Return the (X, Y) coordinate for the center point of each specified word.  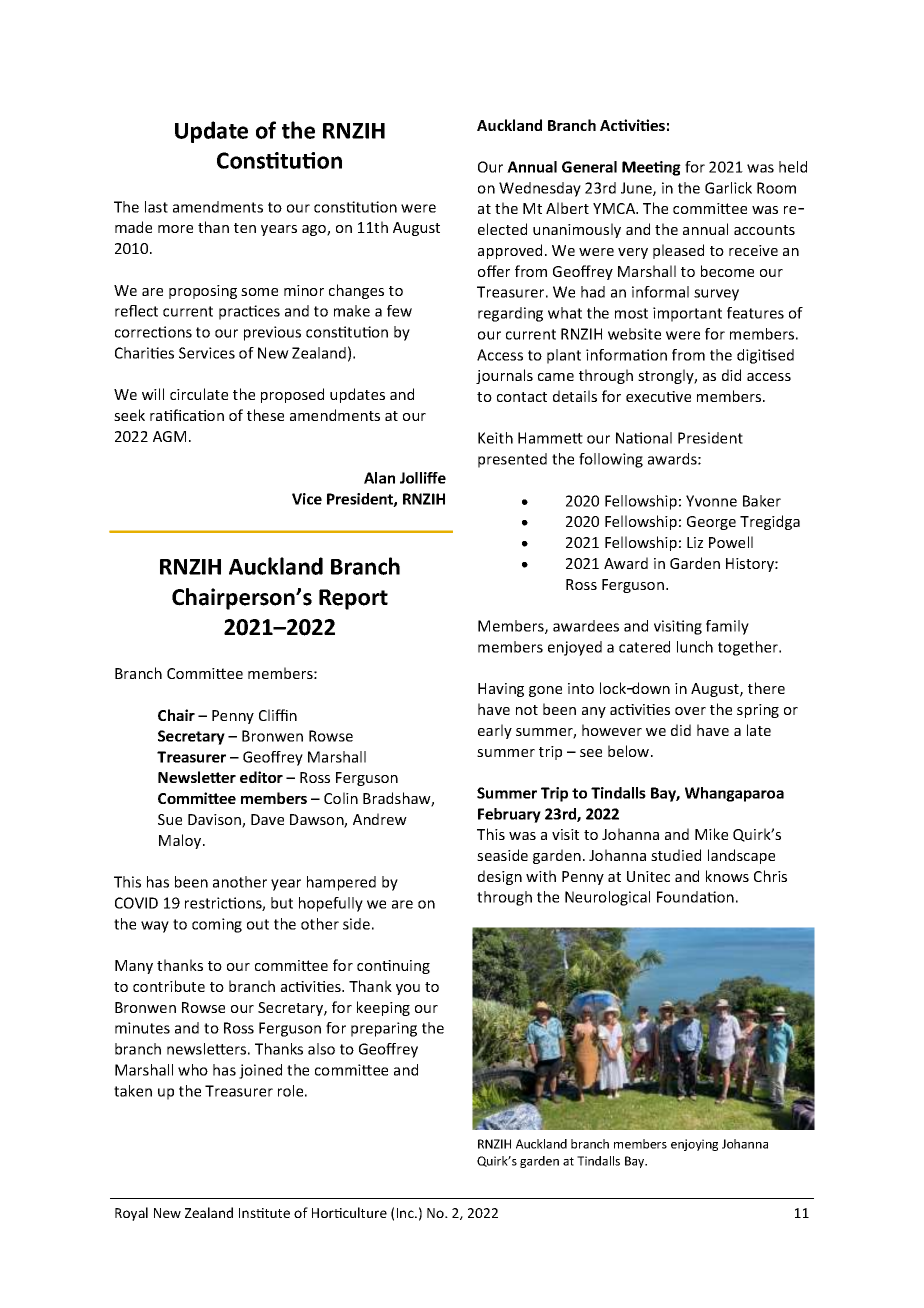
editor (261, 777)
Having (501, 690)
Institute (264, 1213)
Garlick (728, 188)
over (690, 711)
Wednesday (540, 189)
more (175, 229)
